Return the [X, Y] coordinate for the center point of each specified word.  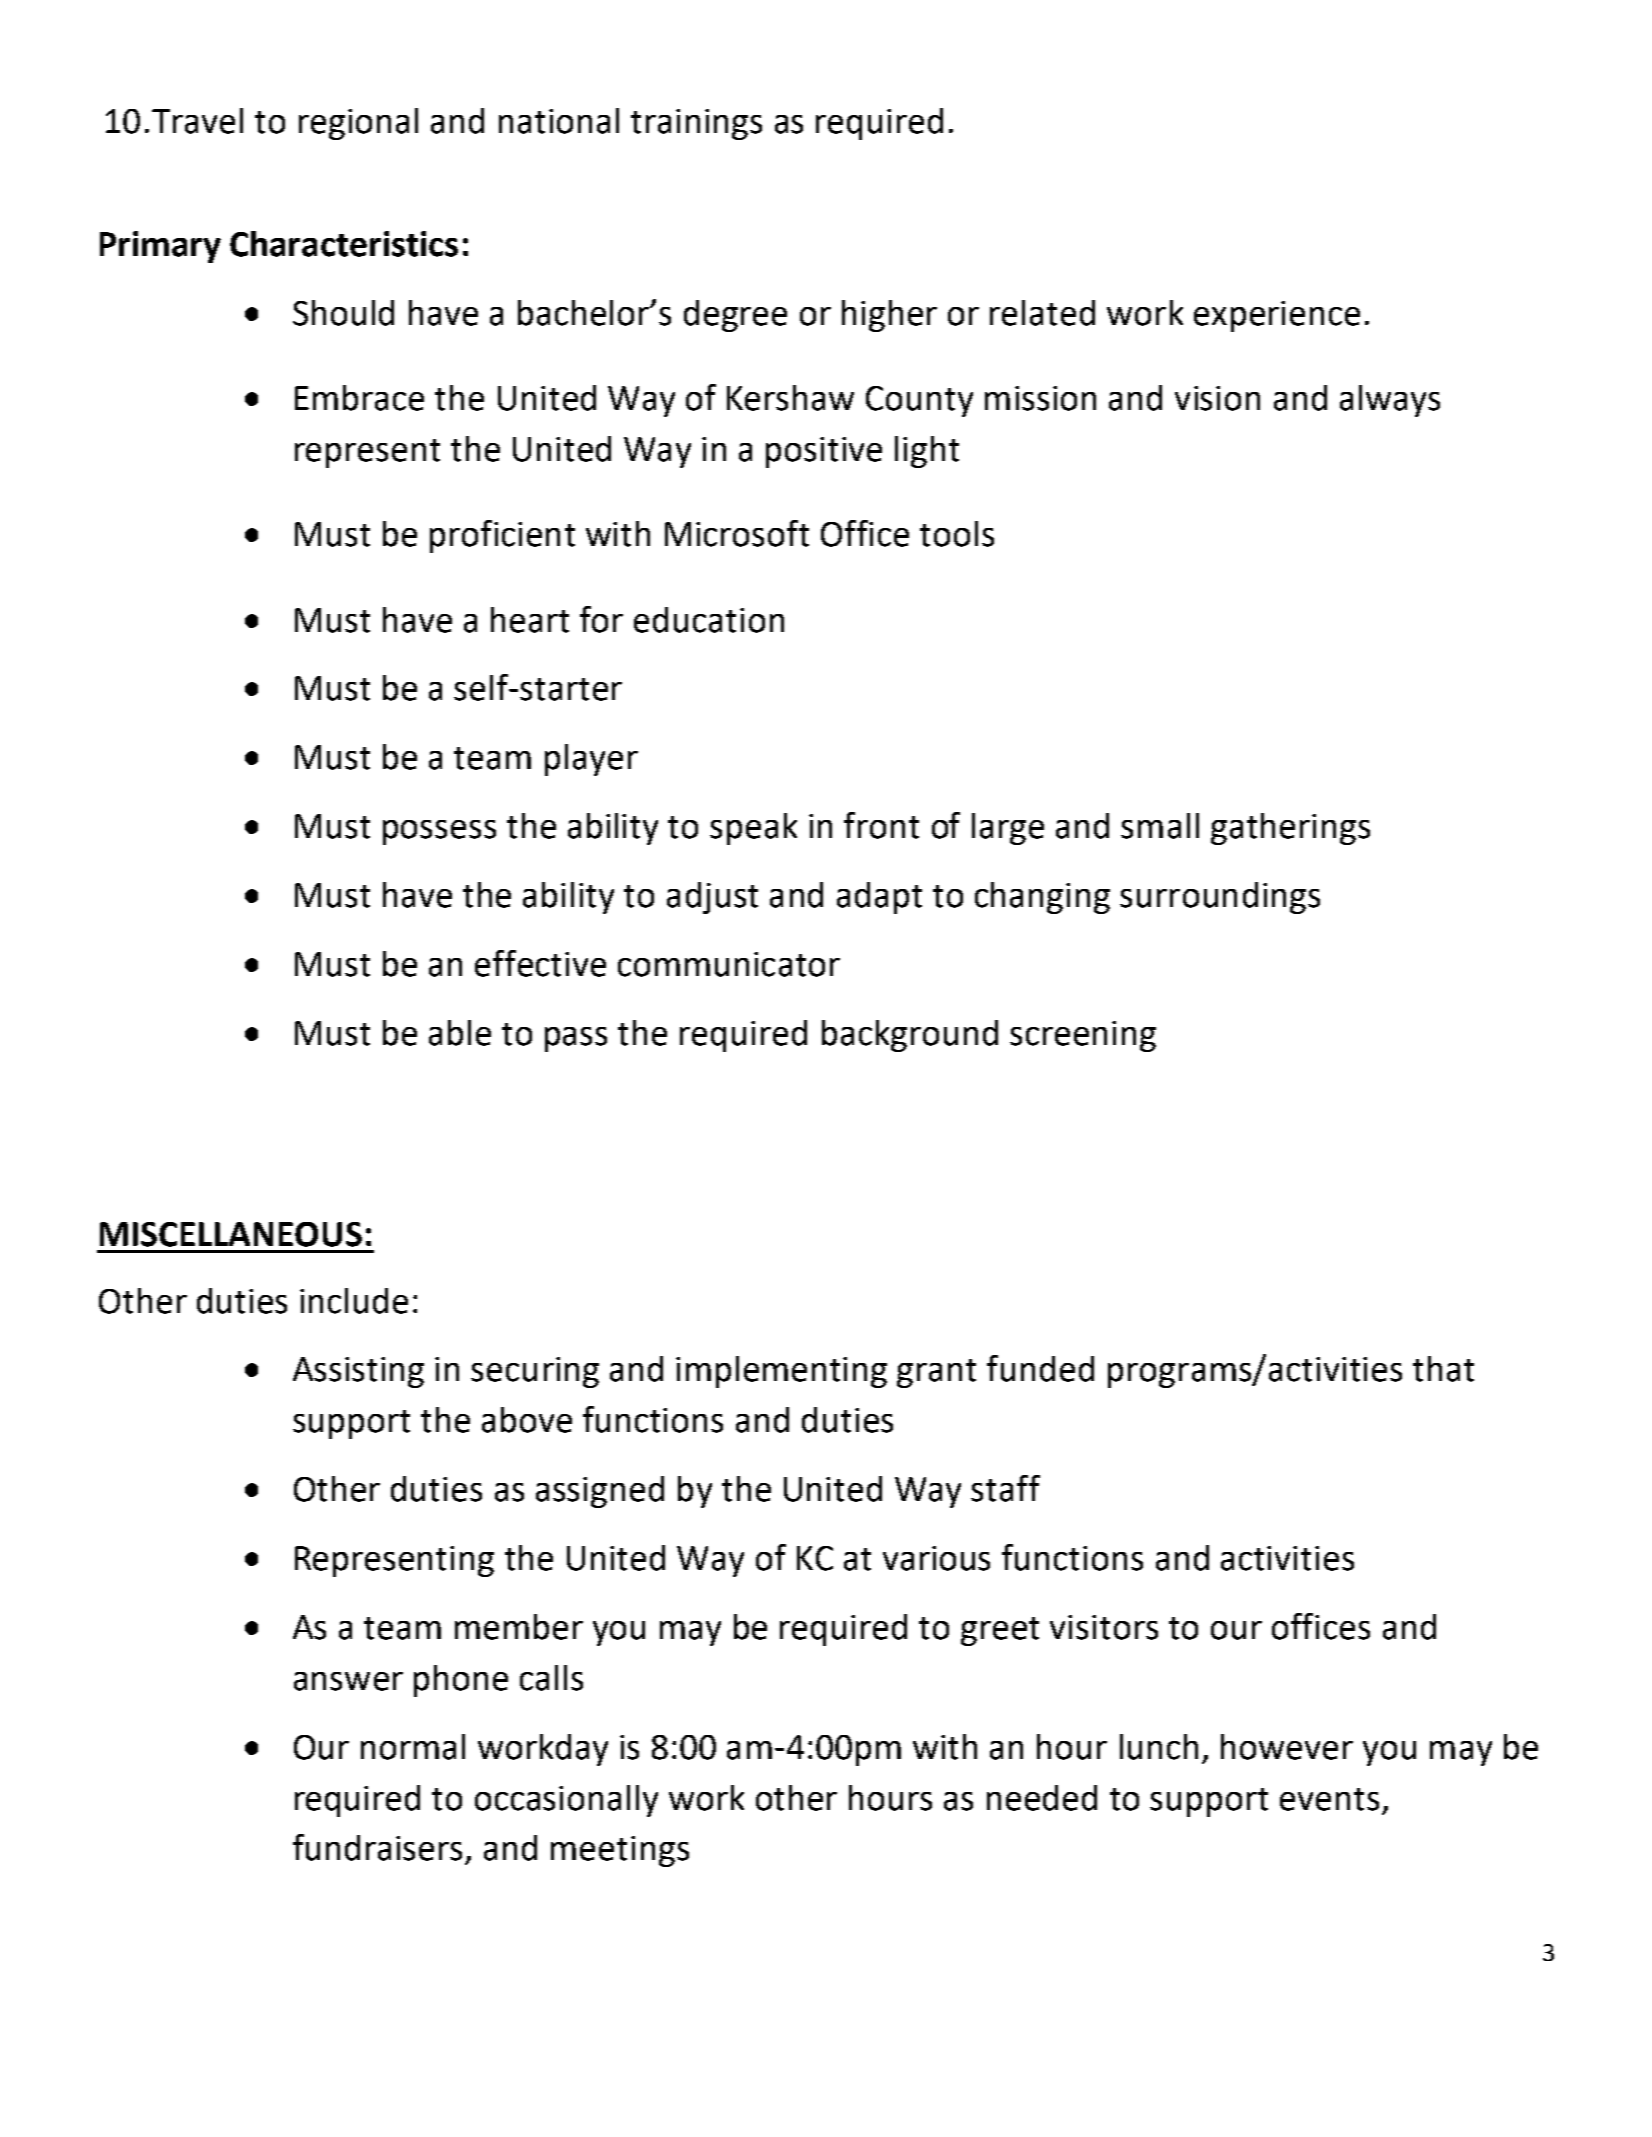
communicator [729, 964]
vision [1217, 398]
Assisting [358, 1372]
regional [358, 124]
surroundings [1220, 898]
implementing [781, 1372]
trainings [696, 124]
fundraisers [377, 1847]
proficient [502, 536]
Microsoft [737, 533]
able [460, 1033]
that [1443, 1369]
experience [1277, 316]
